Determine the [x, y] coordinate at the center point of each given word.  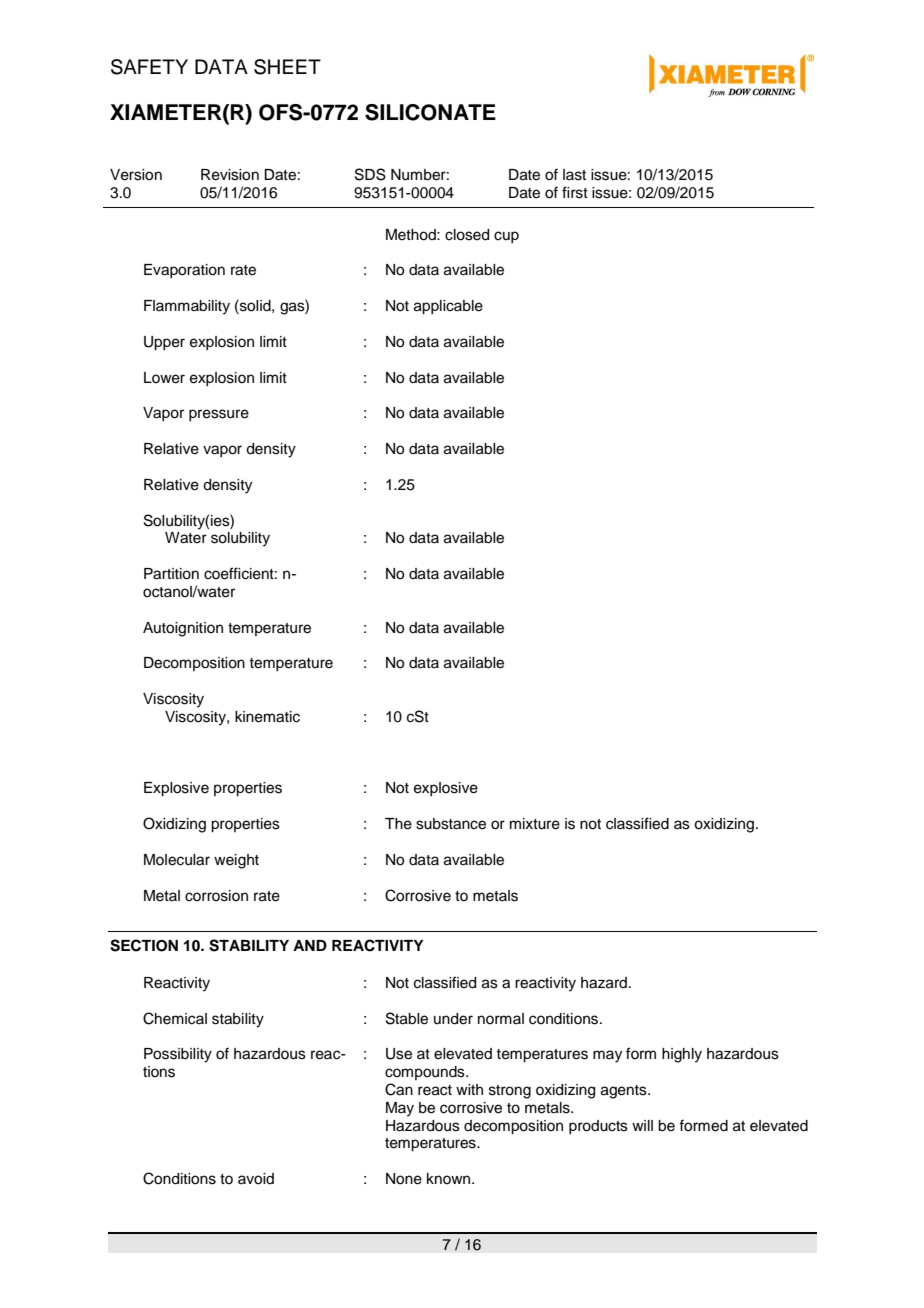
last [574, 175]
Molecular [177, 860]
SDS [370, 174]
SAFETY [149, 67]
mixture [535, 824]
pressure [219, 415]
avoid [256, 1179]
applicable [448, 307]
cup [506, 237]
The [398, 824]
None [404, 1179]
